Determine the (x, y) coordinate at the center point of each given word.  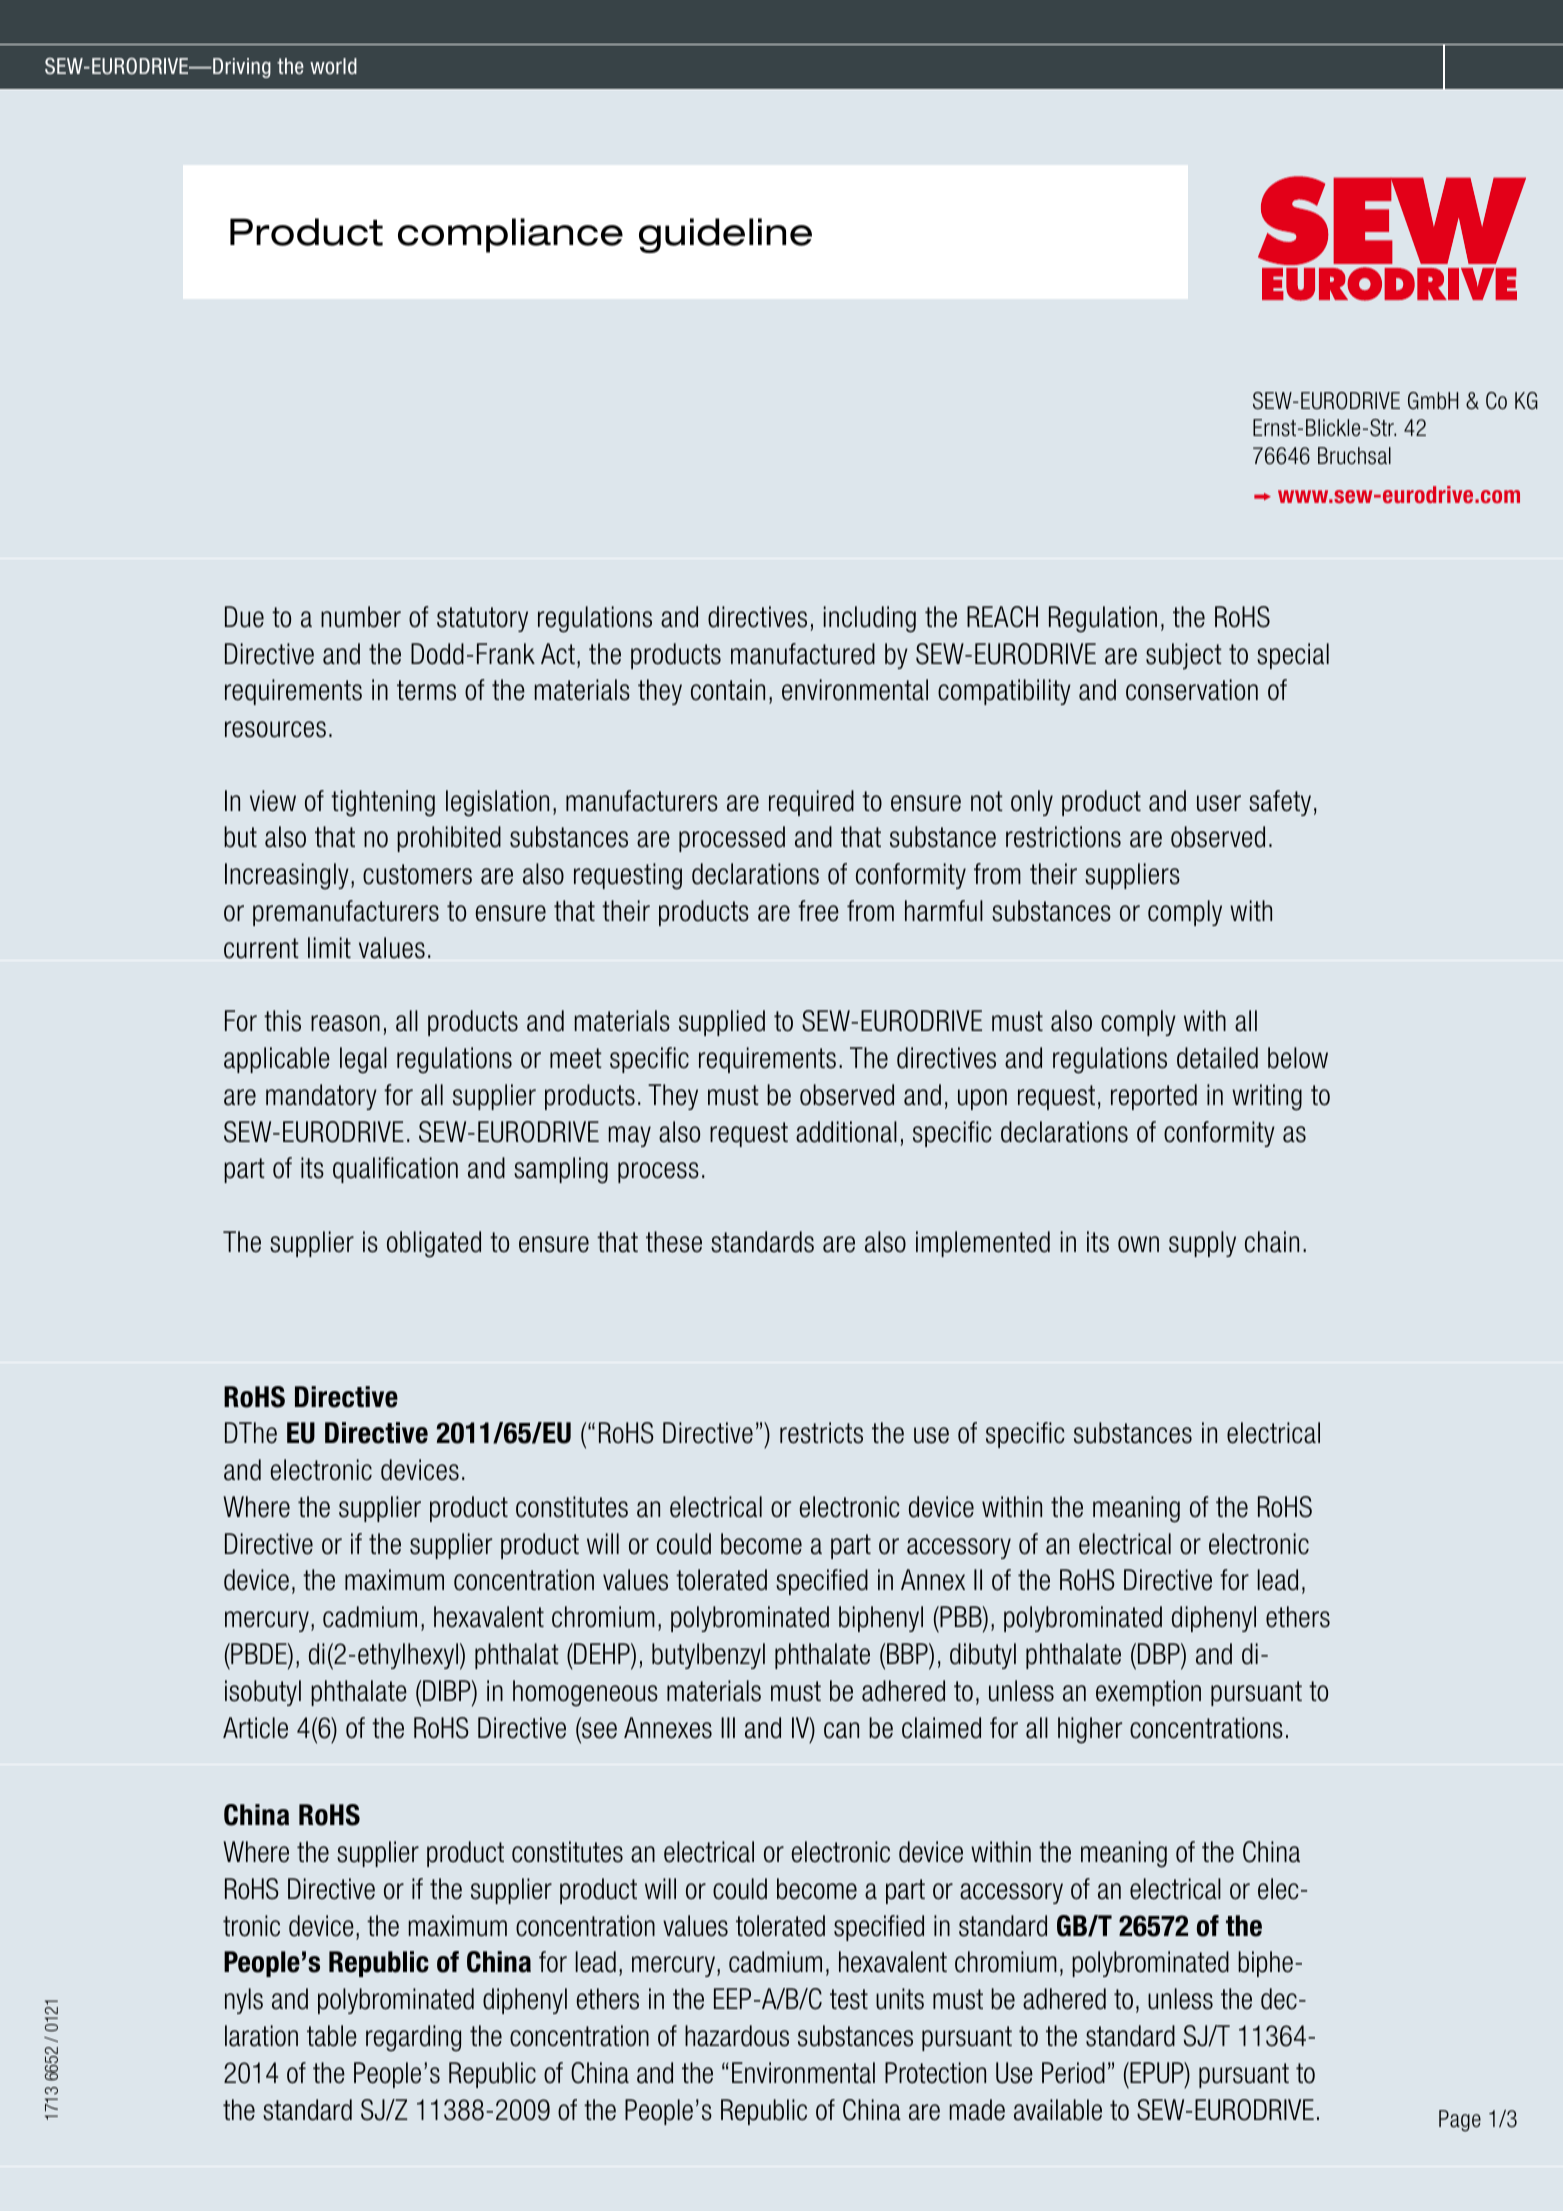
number (361, 617)
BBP (908, 1653)
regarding (413, 2038)
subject (1184, 656)
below (1298, 1058)
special (1293, 656)
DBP (1160, 1653)
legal (363, 1060)
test (849, 1999)
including (870, 619)
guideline (725, 235)
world (333, 66)
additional (846, 1132)
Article (255, 1728)
